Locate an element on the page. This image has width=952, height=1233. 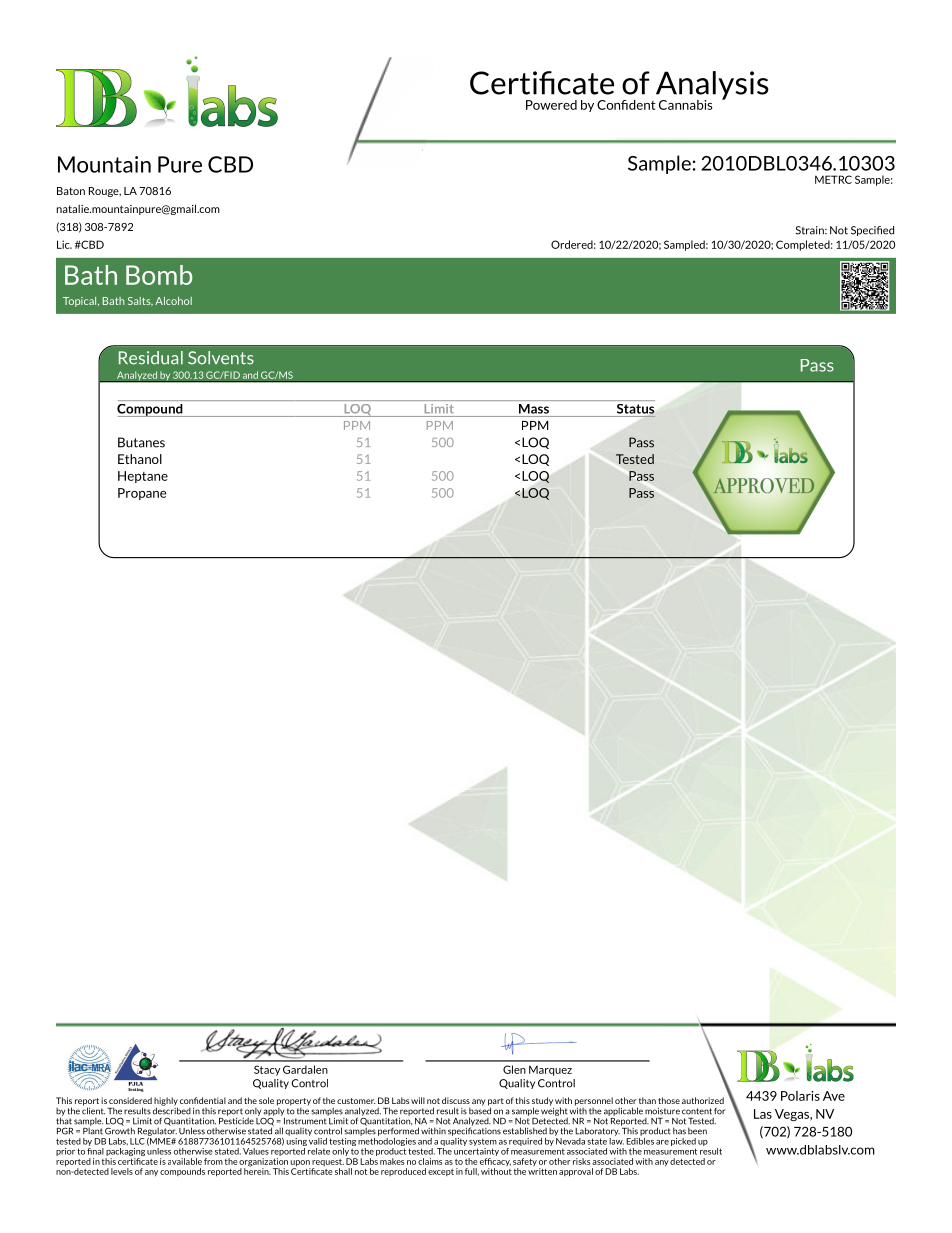
Rouge is located at coordinates (105, 192).
